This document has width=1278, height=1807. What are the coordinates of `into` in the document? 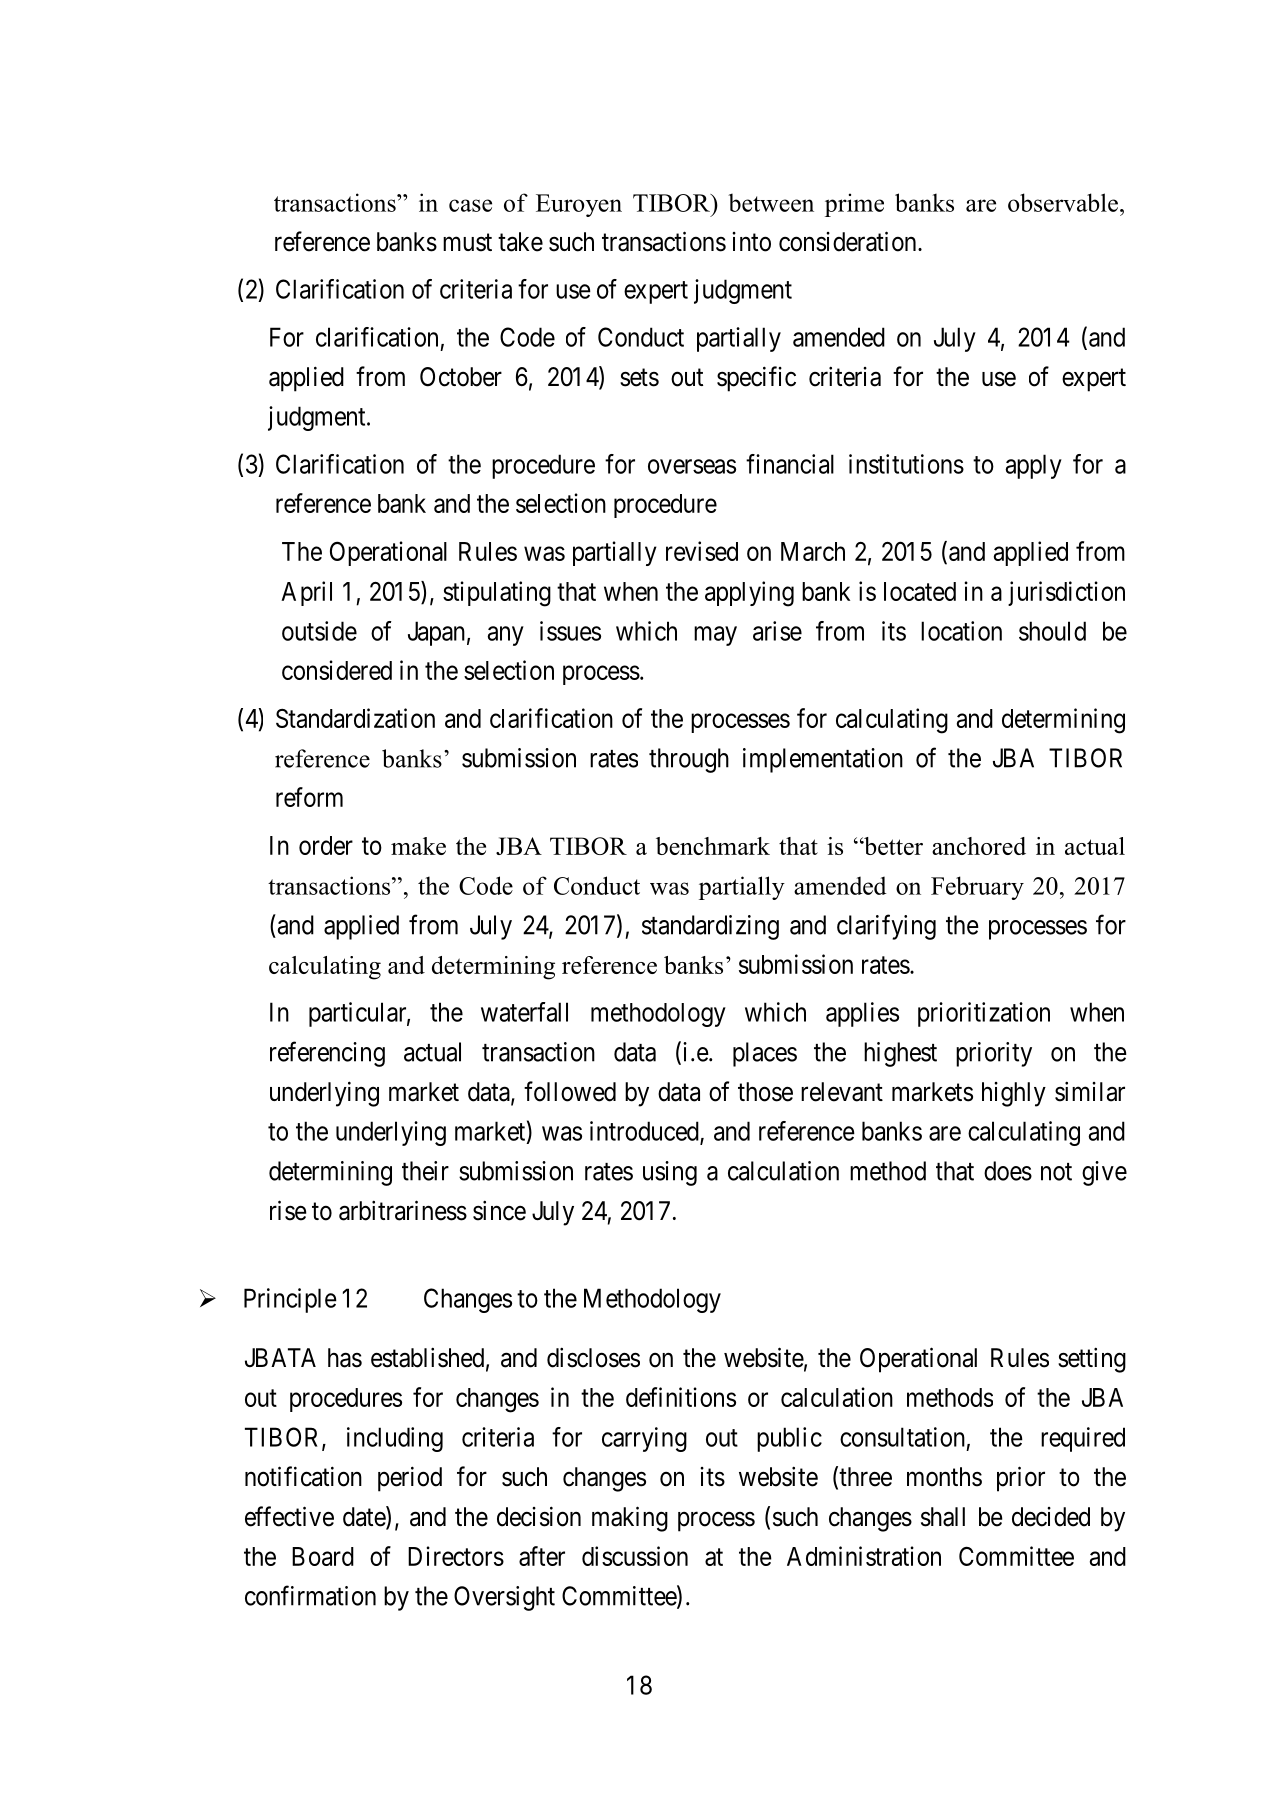 It's located at (751, 242).
